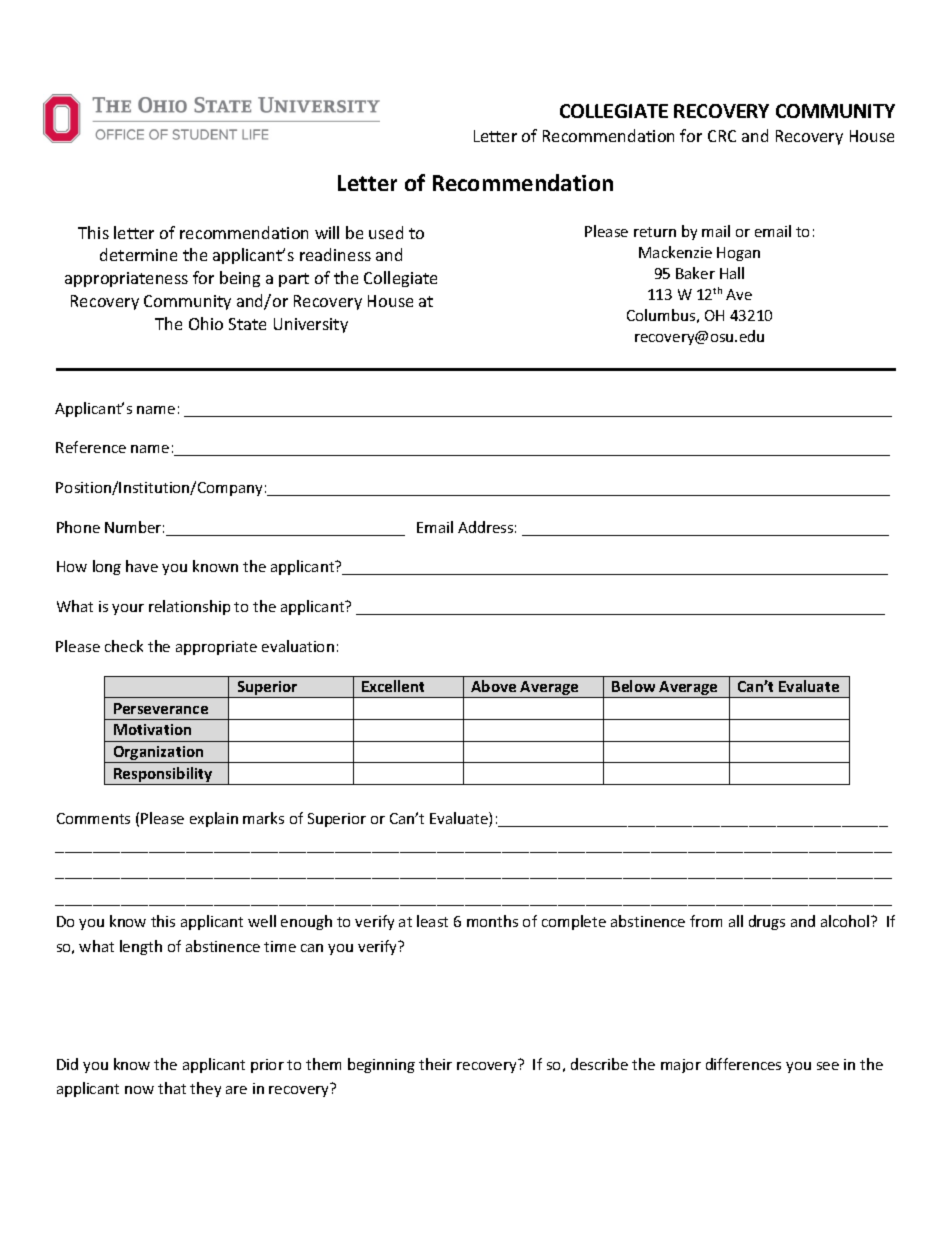 The image size is (952, 1233). What do you see at coordinates (138, 254) in the page?
I see `determine` at bounding box center [138, 254].
